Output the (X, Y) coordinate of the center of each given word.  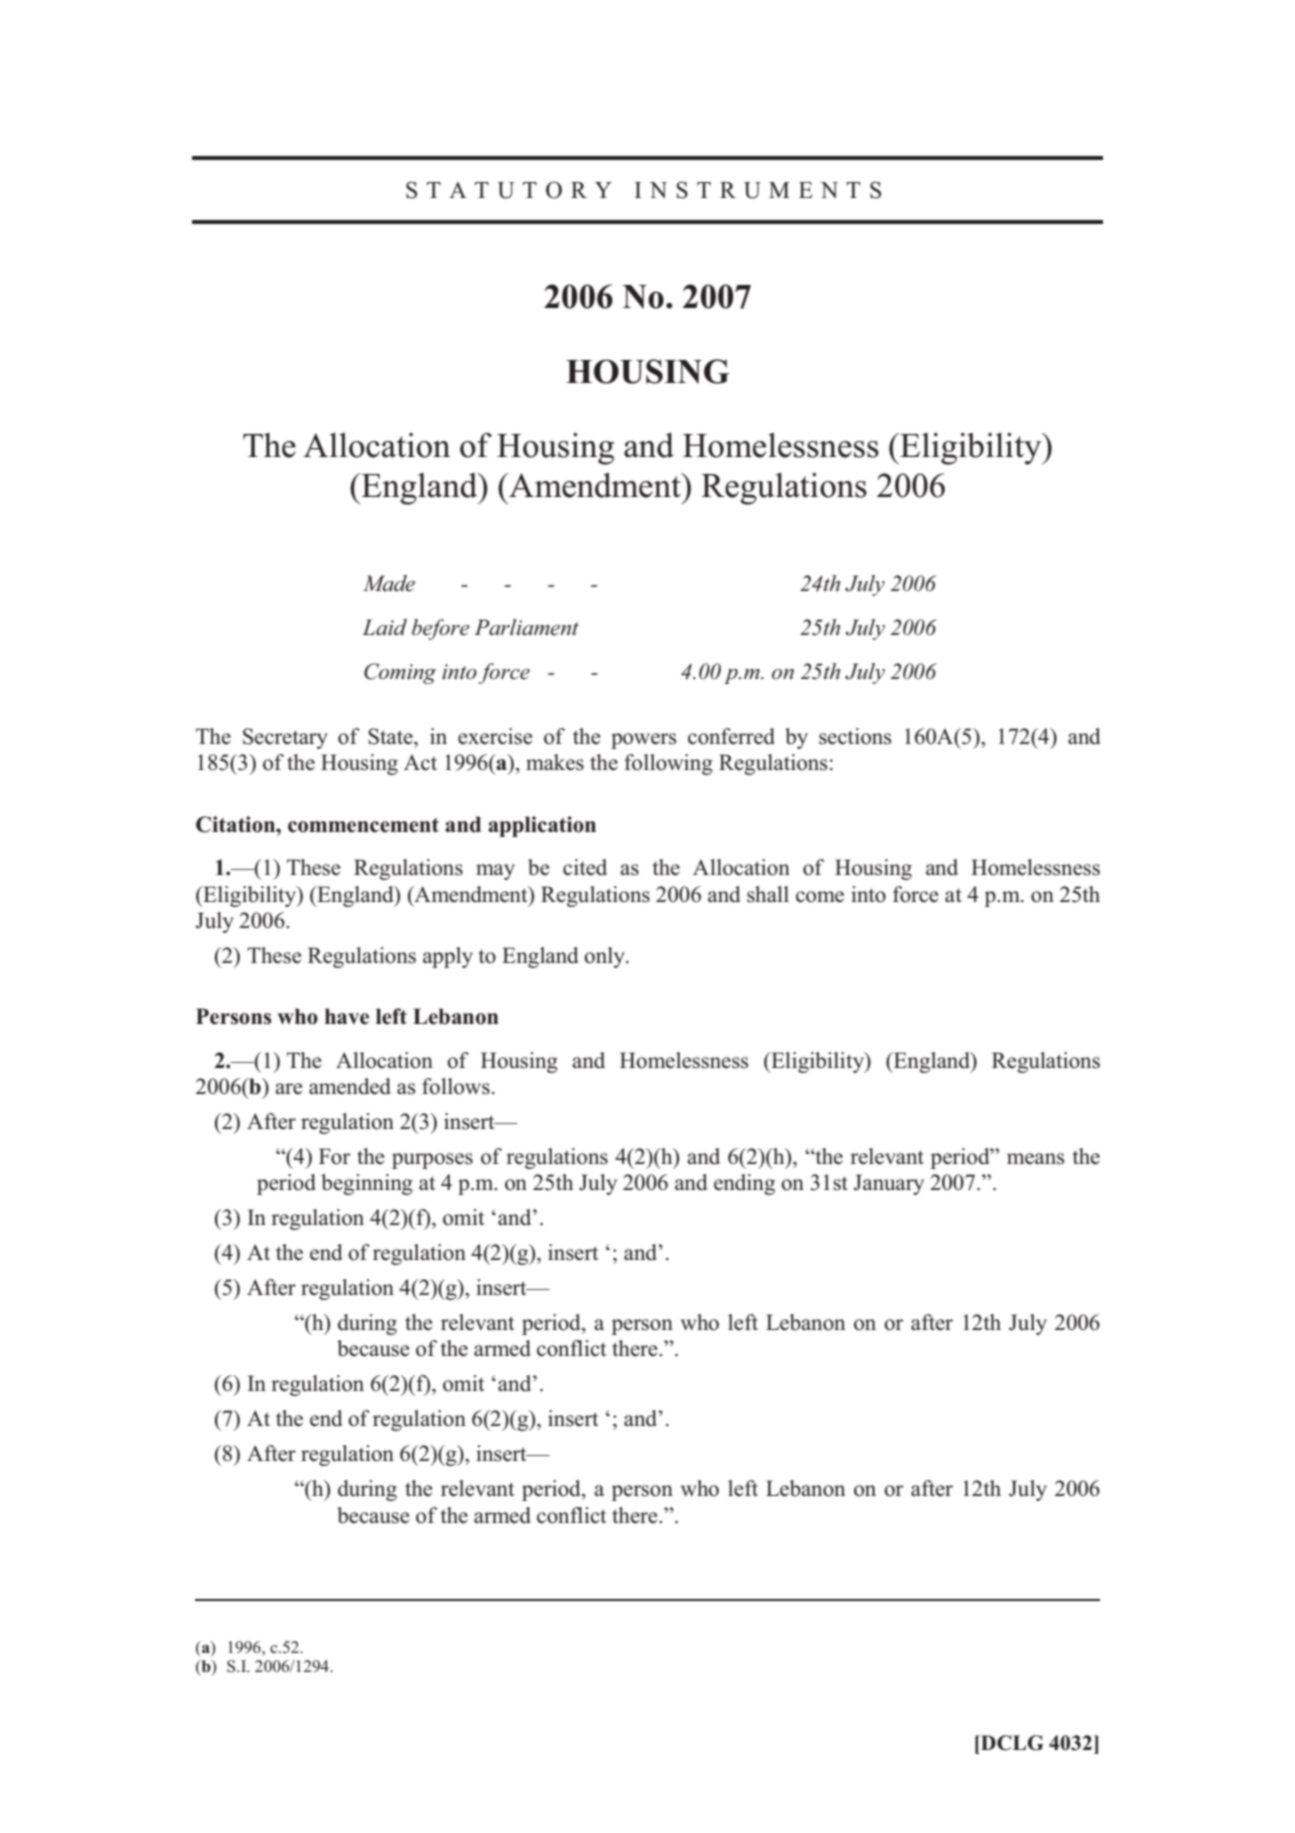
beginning (367, 1184)
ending (744, 1184)
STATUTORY (509, 190)
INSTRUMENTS (758, 190)
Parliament (526, 627)
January (888, 1184)
